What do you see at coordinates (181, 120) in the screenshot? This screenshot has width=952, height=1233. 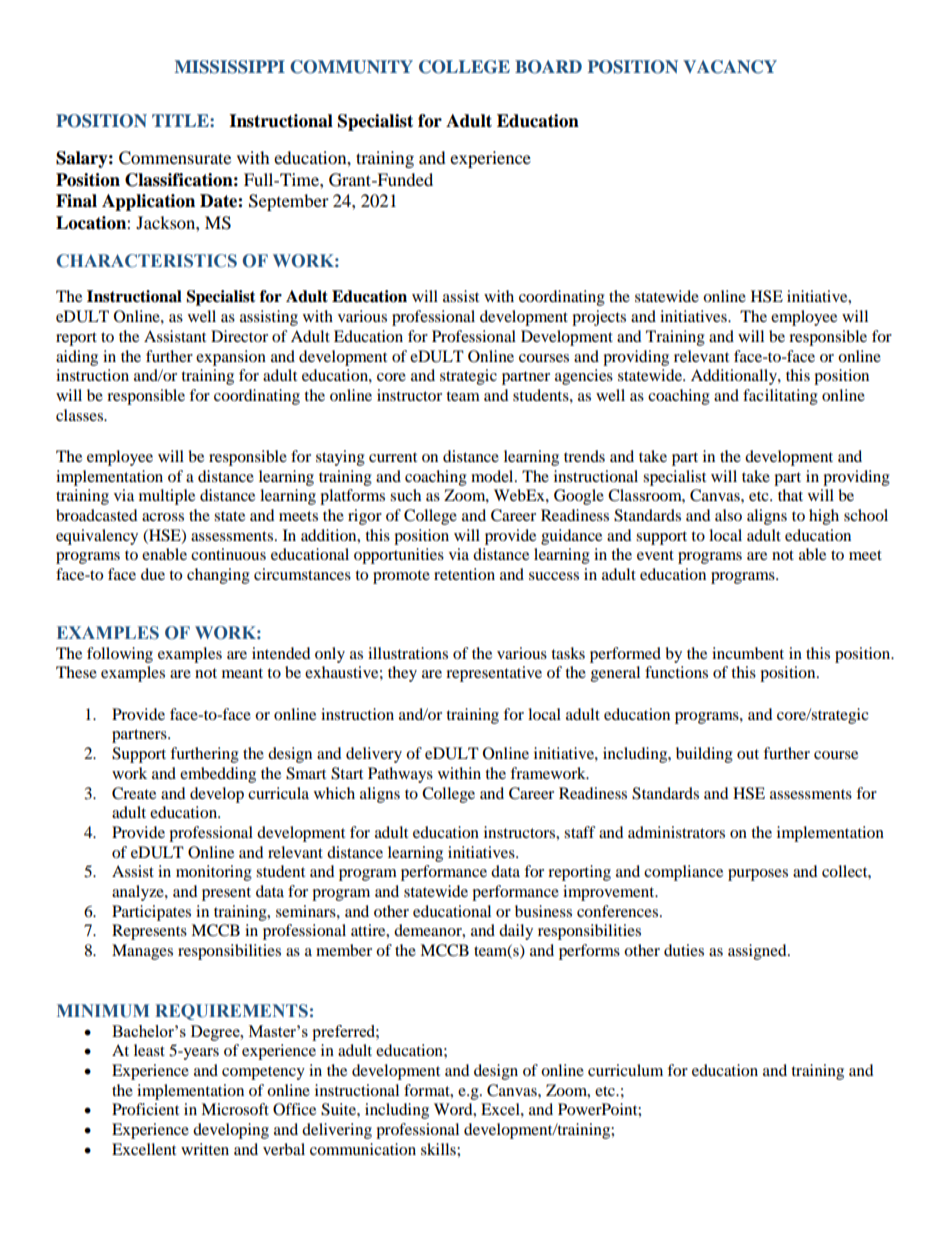 I see `TITLE` at bounding box center [181, 120].
